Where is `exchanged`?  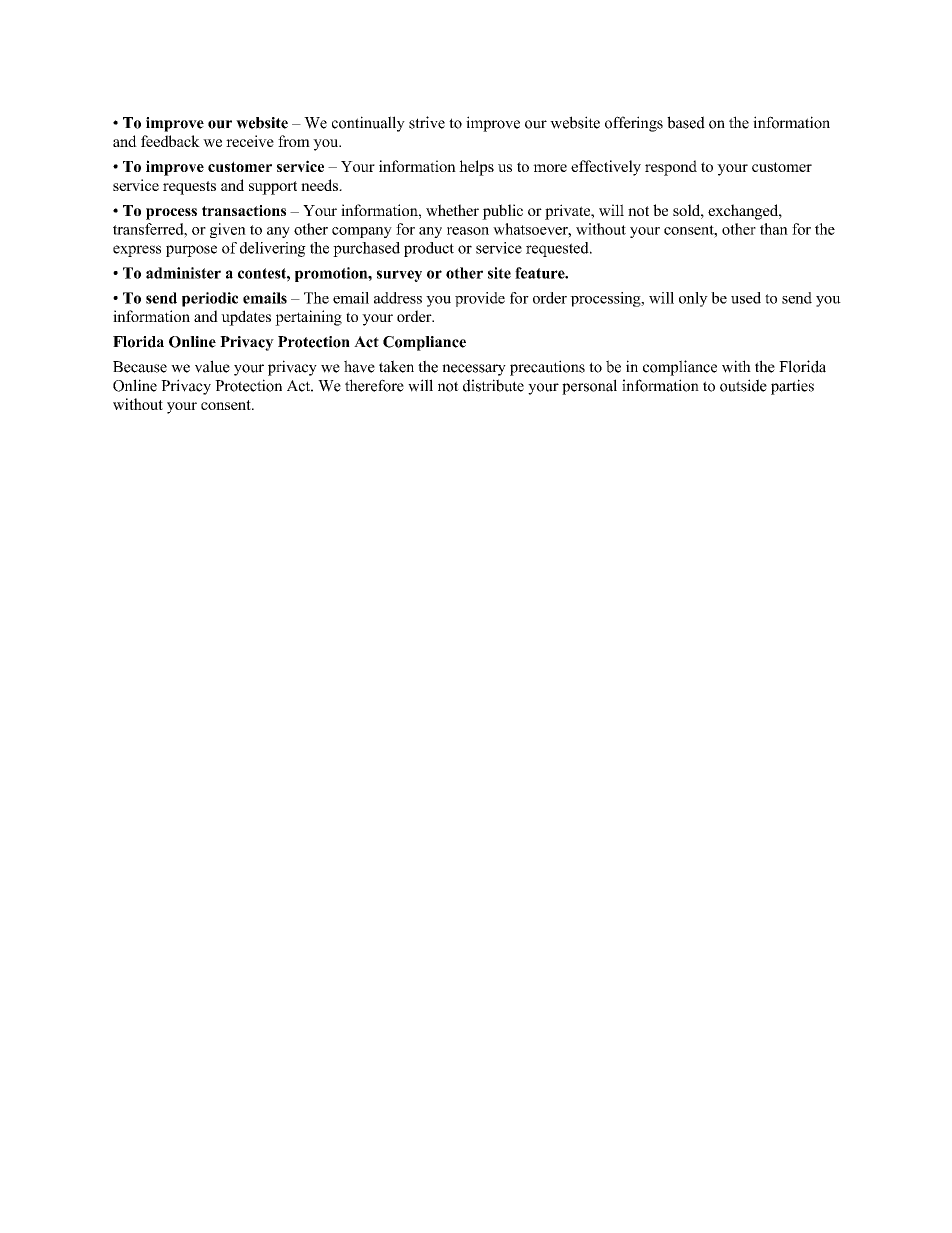
exchanged is located at coordinates (744, 212).
